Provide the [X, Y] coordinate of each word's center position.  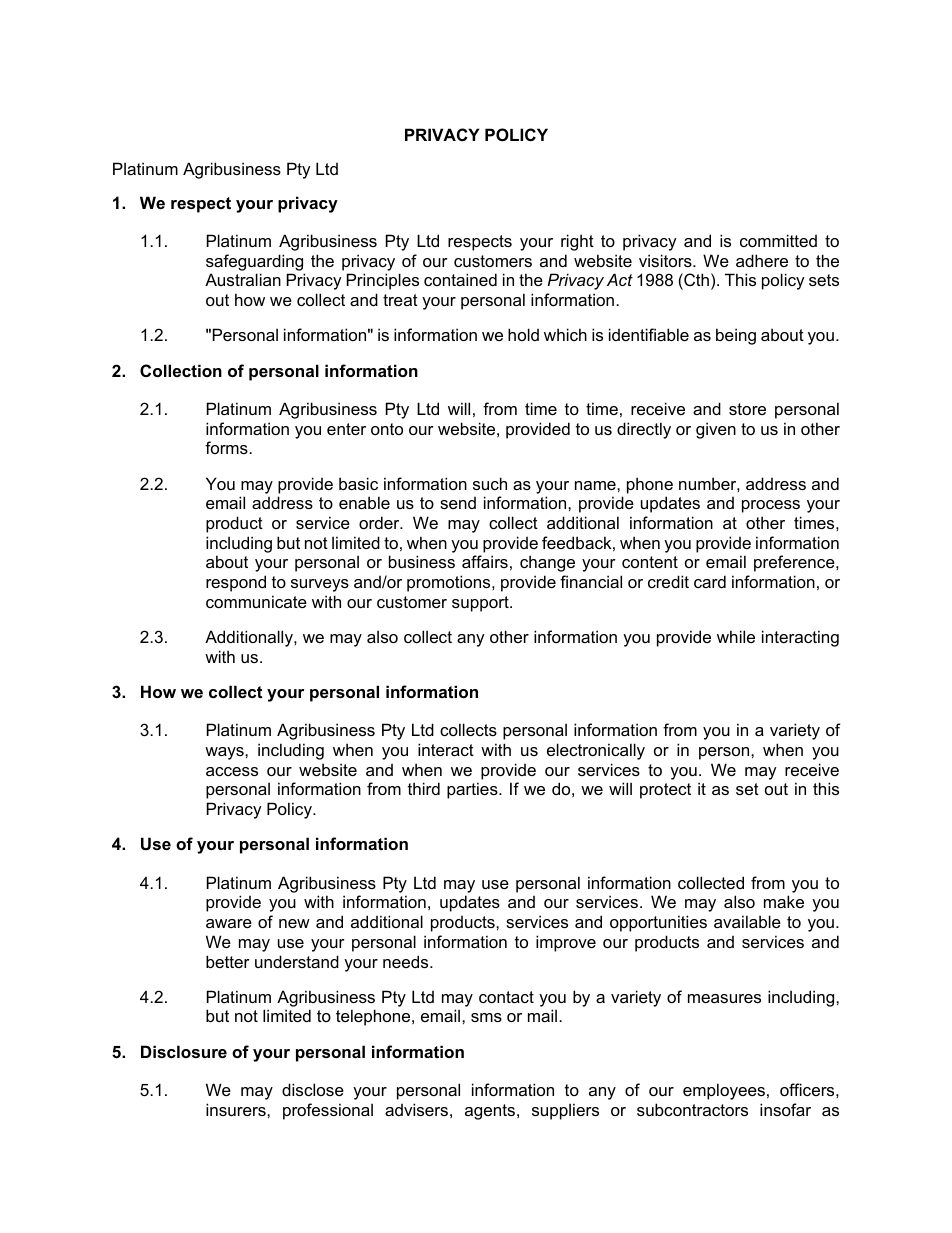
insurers [237, 1109]
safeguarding [254, 262]
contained [460, 279]
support [481, 604]
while [736, 636]
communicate [256, 601]
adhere [762, 260]
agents [491, 1112]
